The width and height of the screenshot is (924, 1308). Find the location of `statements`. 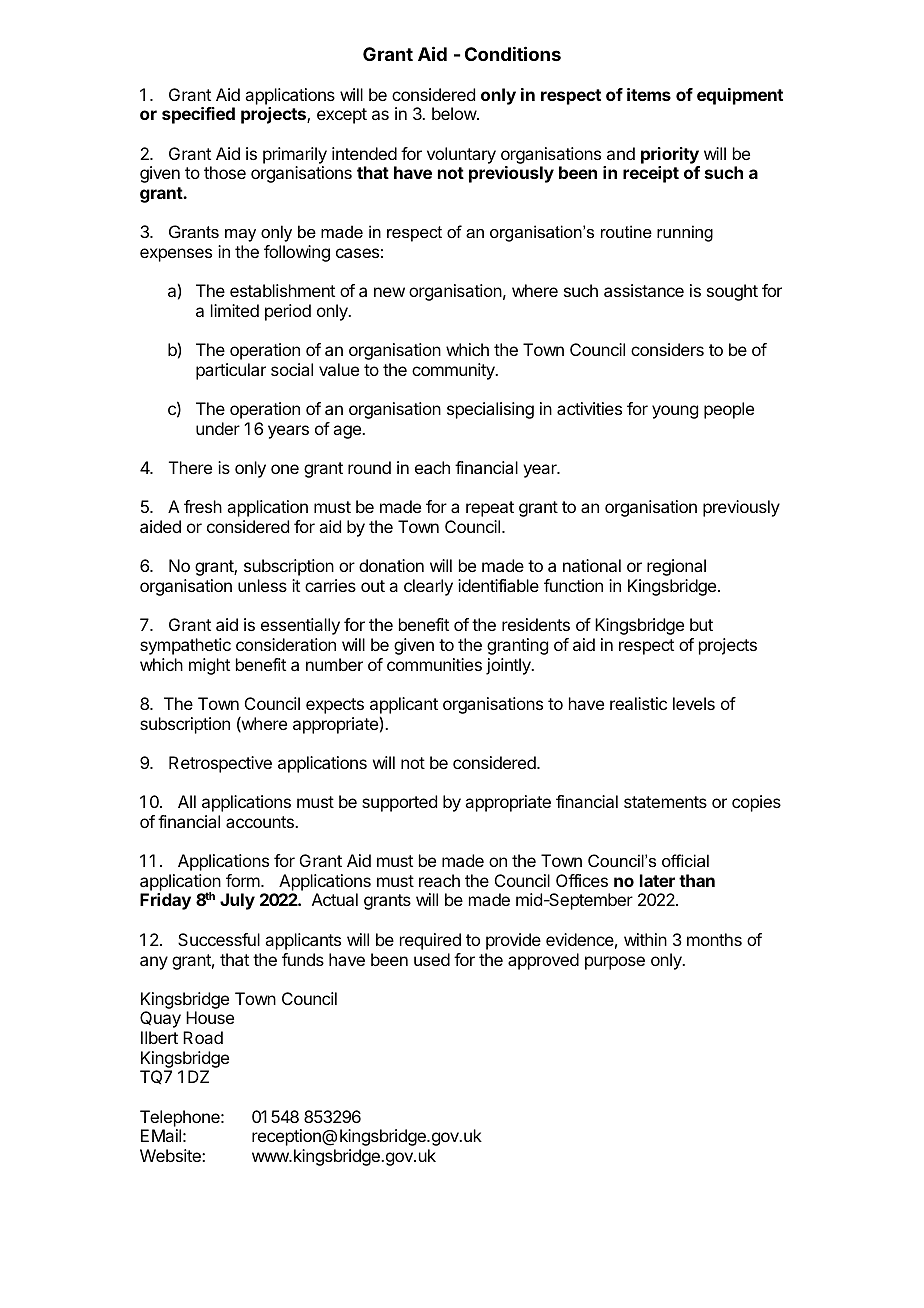

statements is located at coordinates (665, 802).
